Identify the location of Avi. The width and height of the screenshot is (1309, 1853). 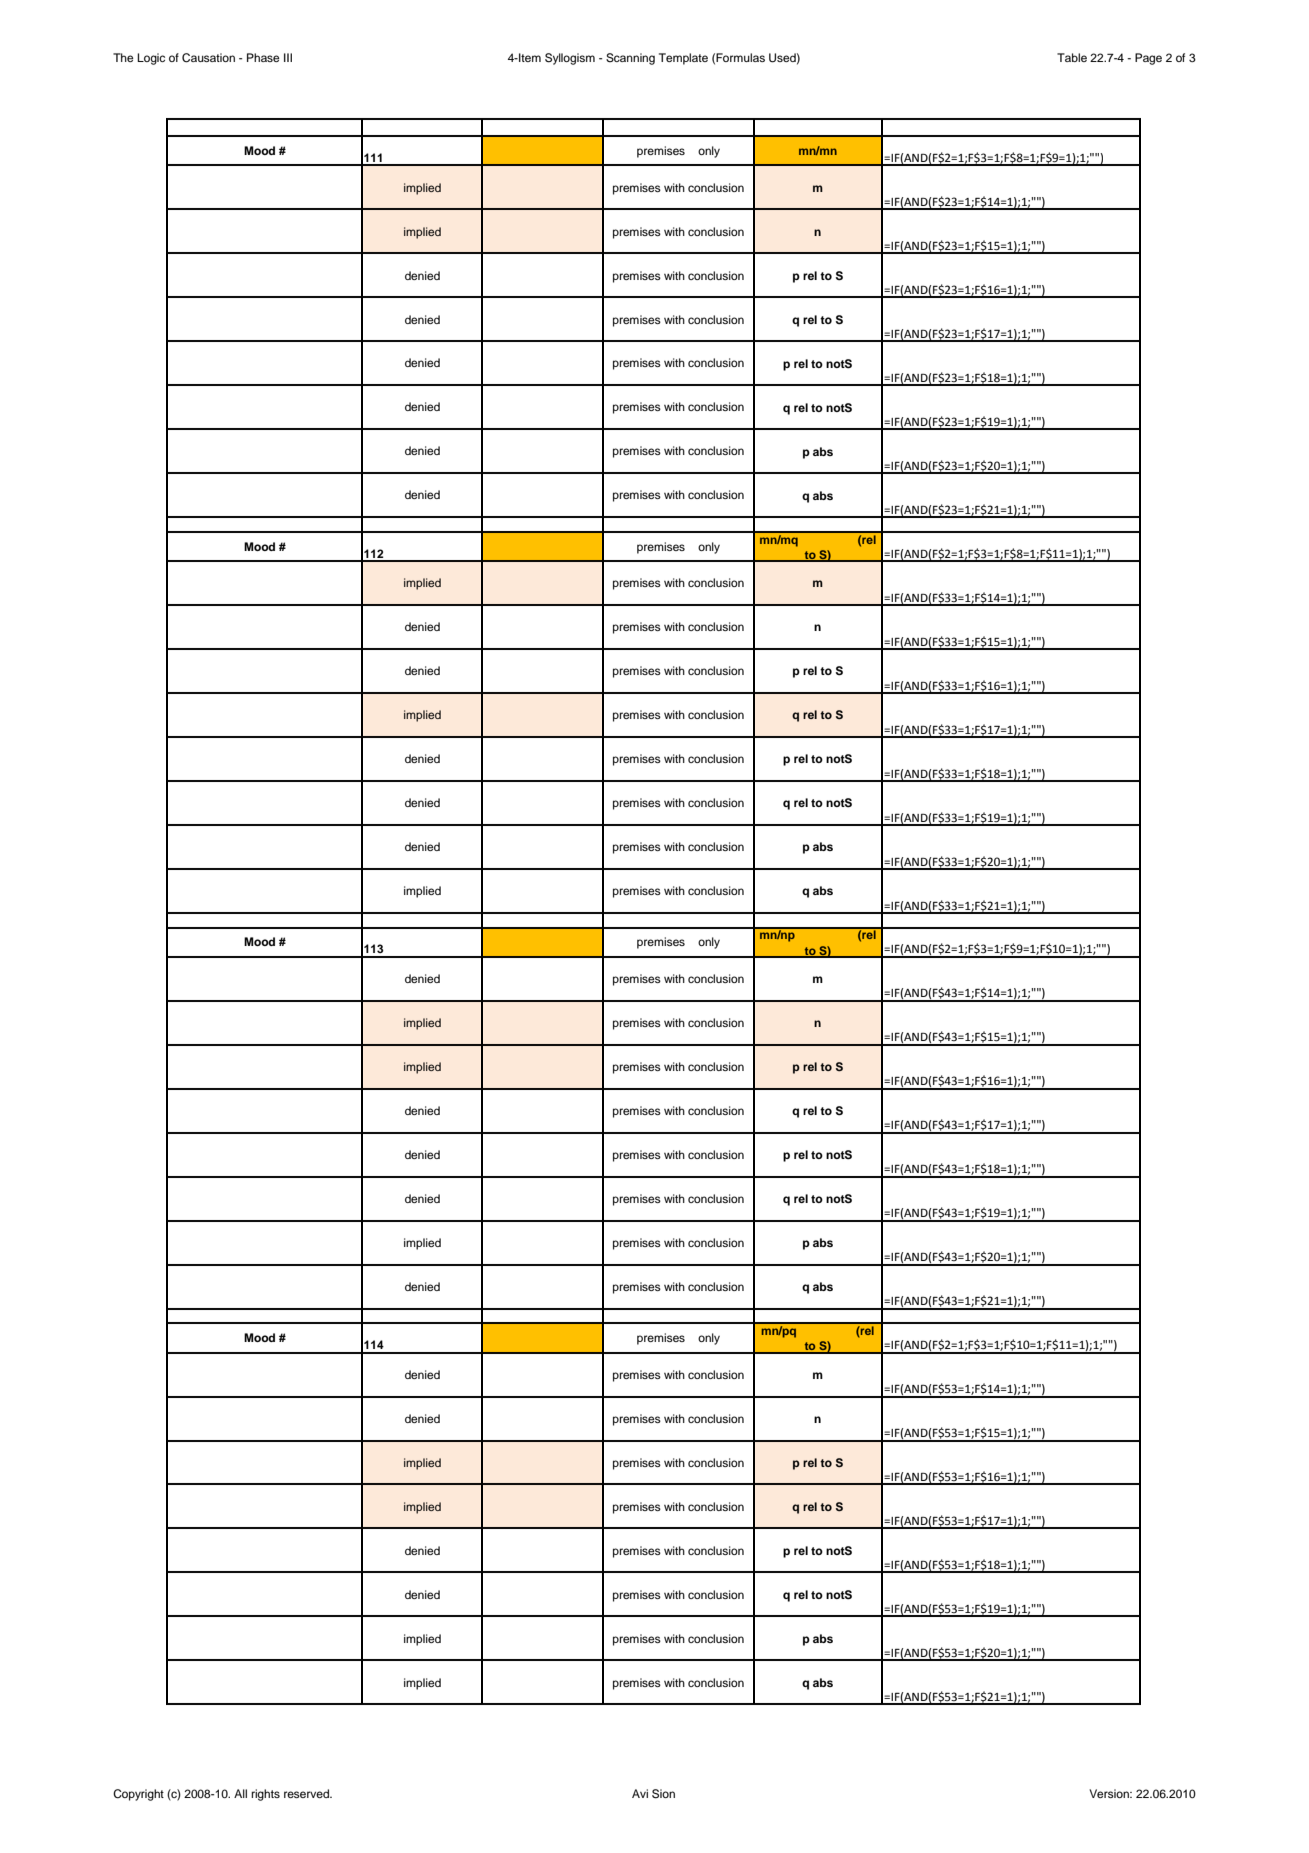
(640, 1793).
